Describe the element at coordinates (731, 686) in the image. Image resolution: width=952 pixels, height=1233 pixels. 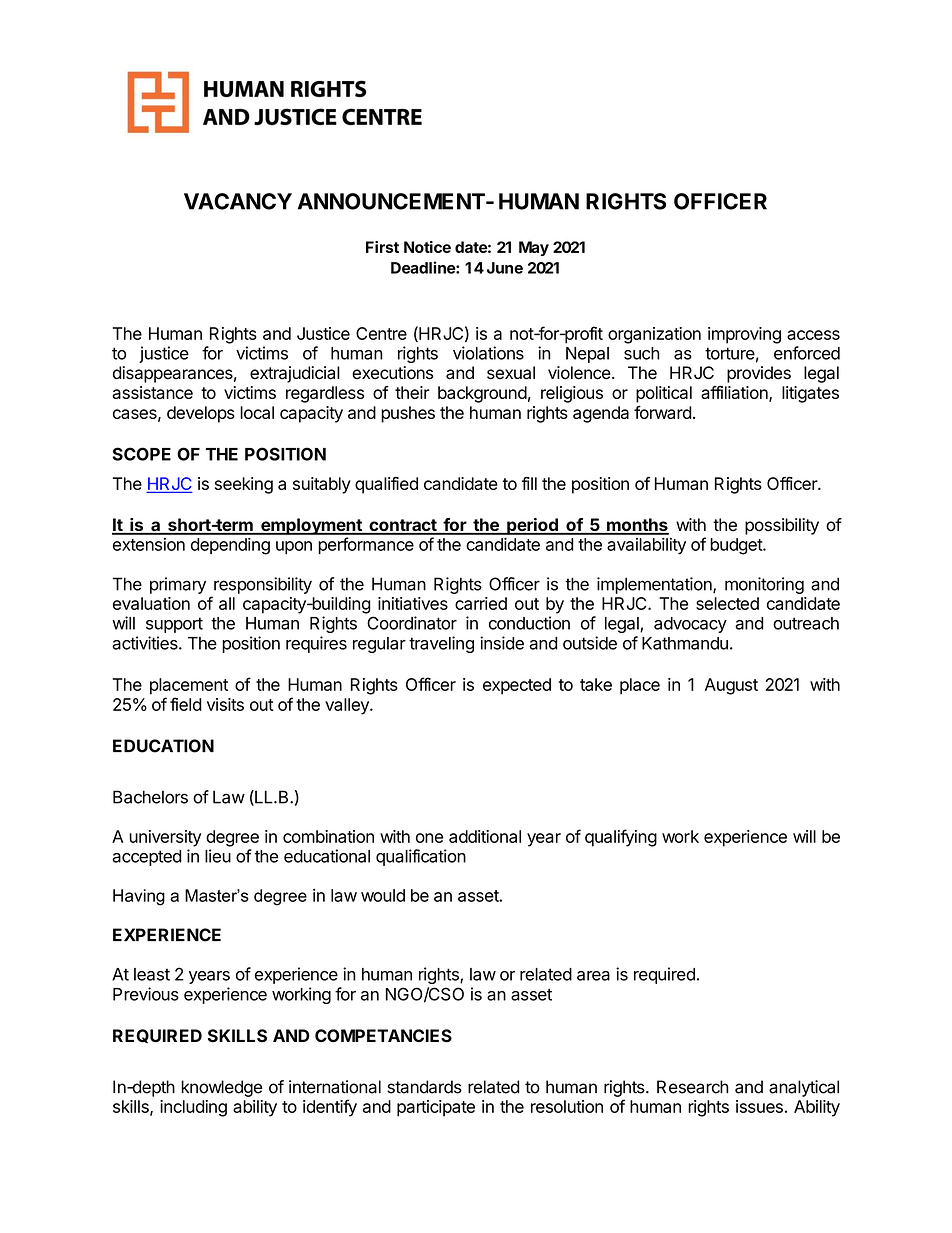
I see `August` at that location.
